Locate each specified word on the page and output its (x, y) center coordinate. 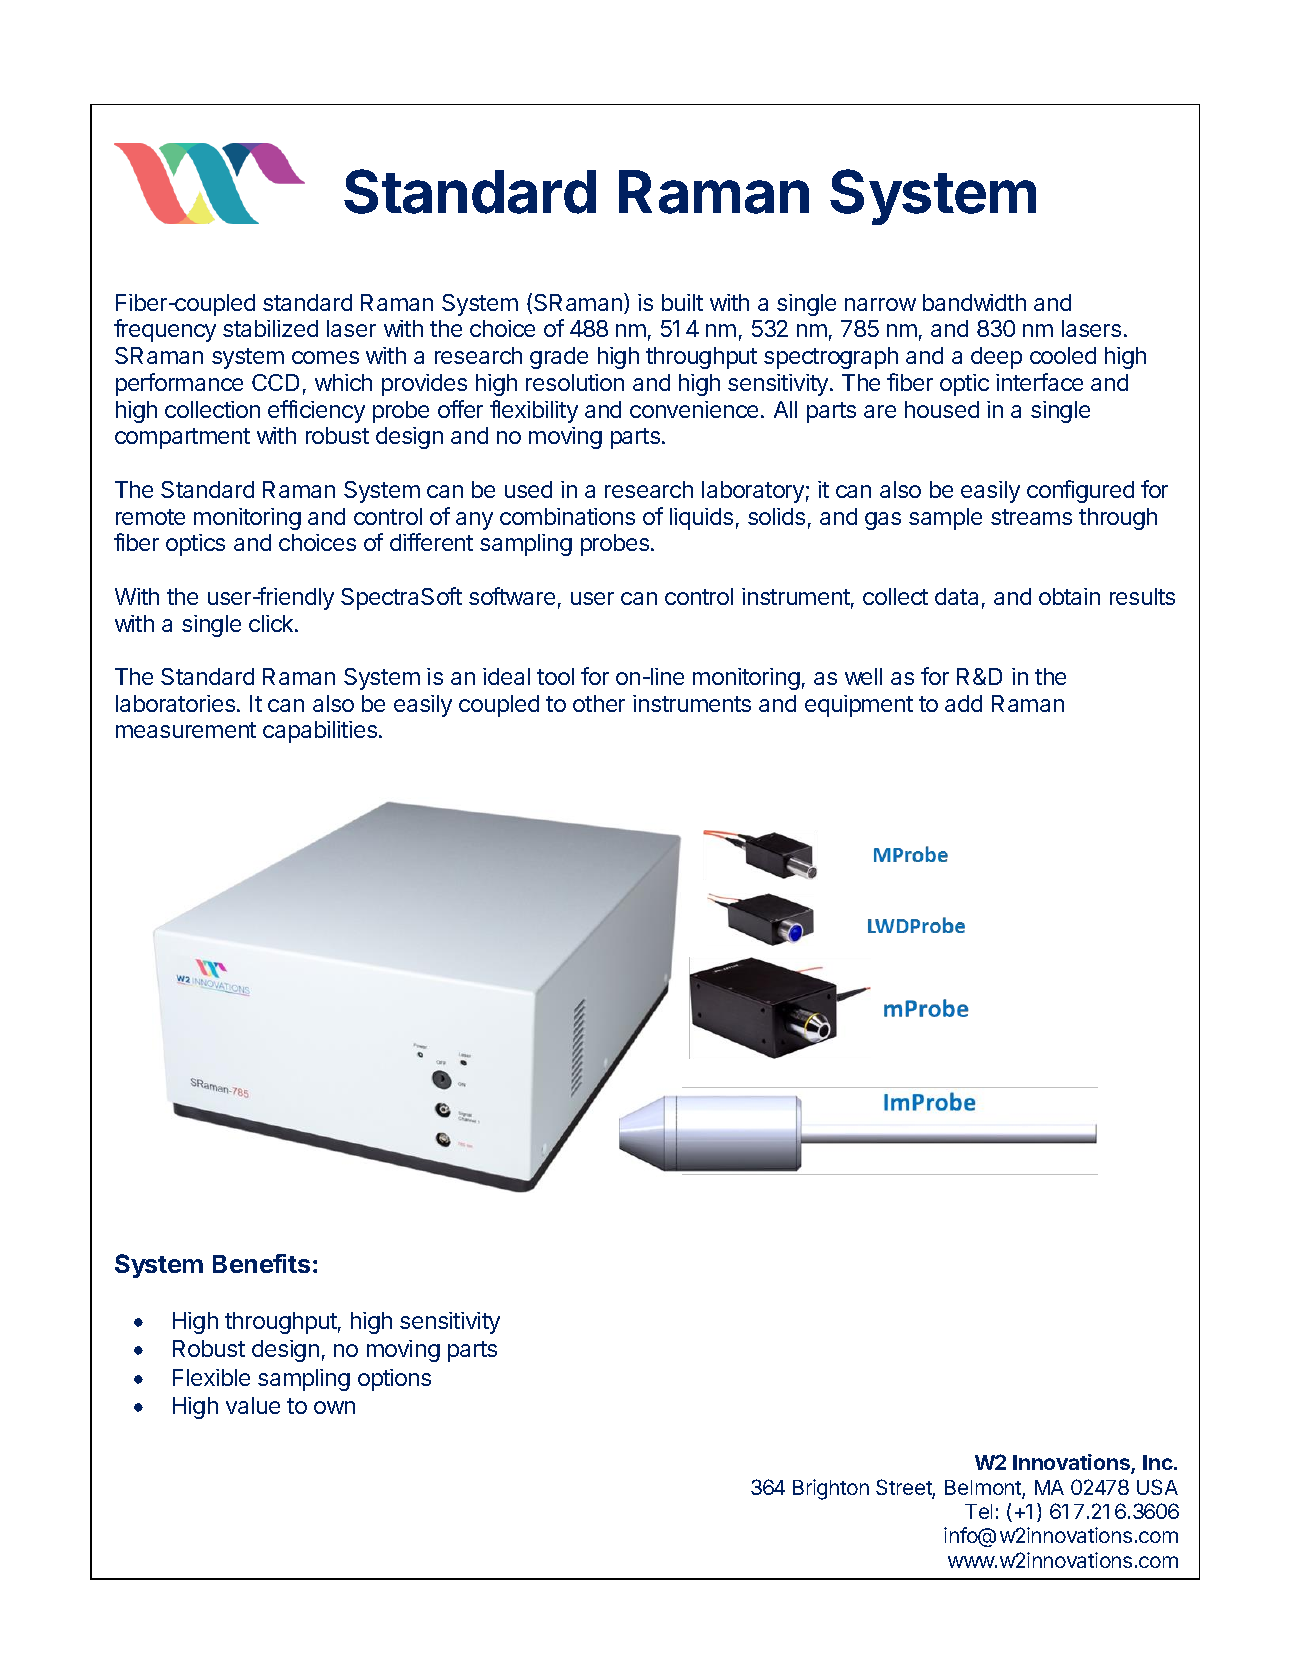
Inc (1159, 1462)
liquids (701, 519)
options (394, 1380)
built (682, 302)
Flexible (211, 1377)
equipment (859, 706)
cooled (1063, 355)
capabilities (320, 732)
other (599, 703)
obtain (1069, 596)
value (253, 1405)
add (963, 703)
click (272, 623)
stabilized (270, 328)
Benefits (261, 1263)
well (863, 676)
